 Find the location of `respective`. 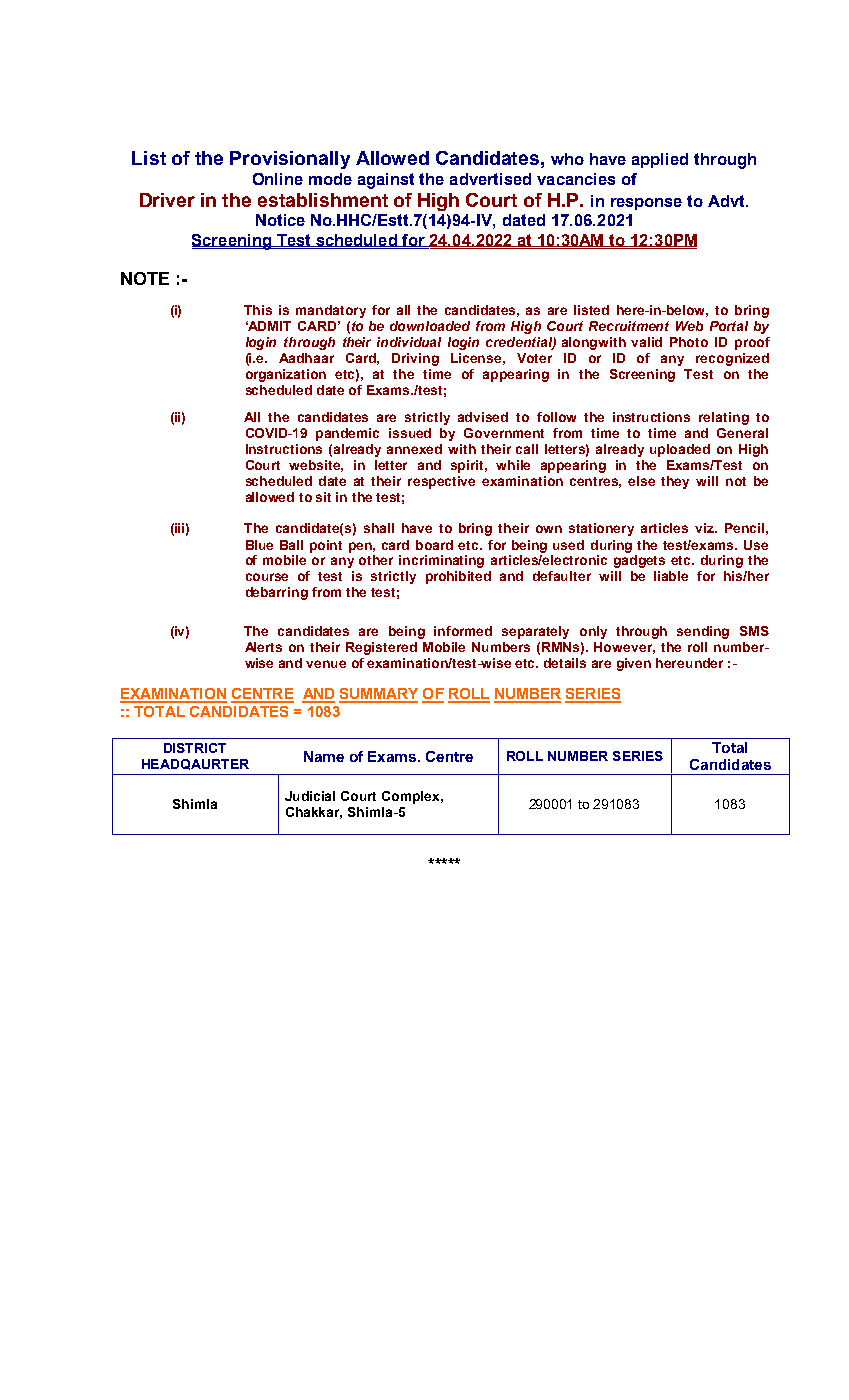

respective is located at coordinates (441, 482).
